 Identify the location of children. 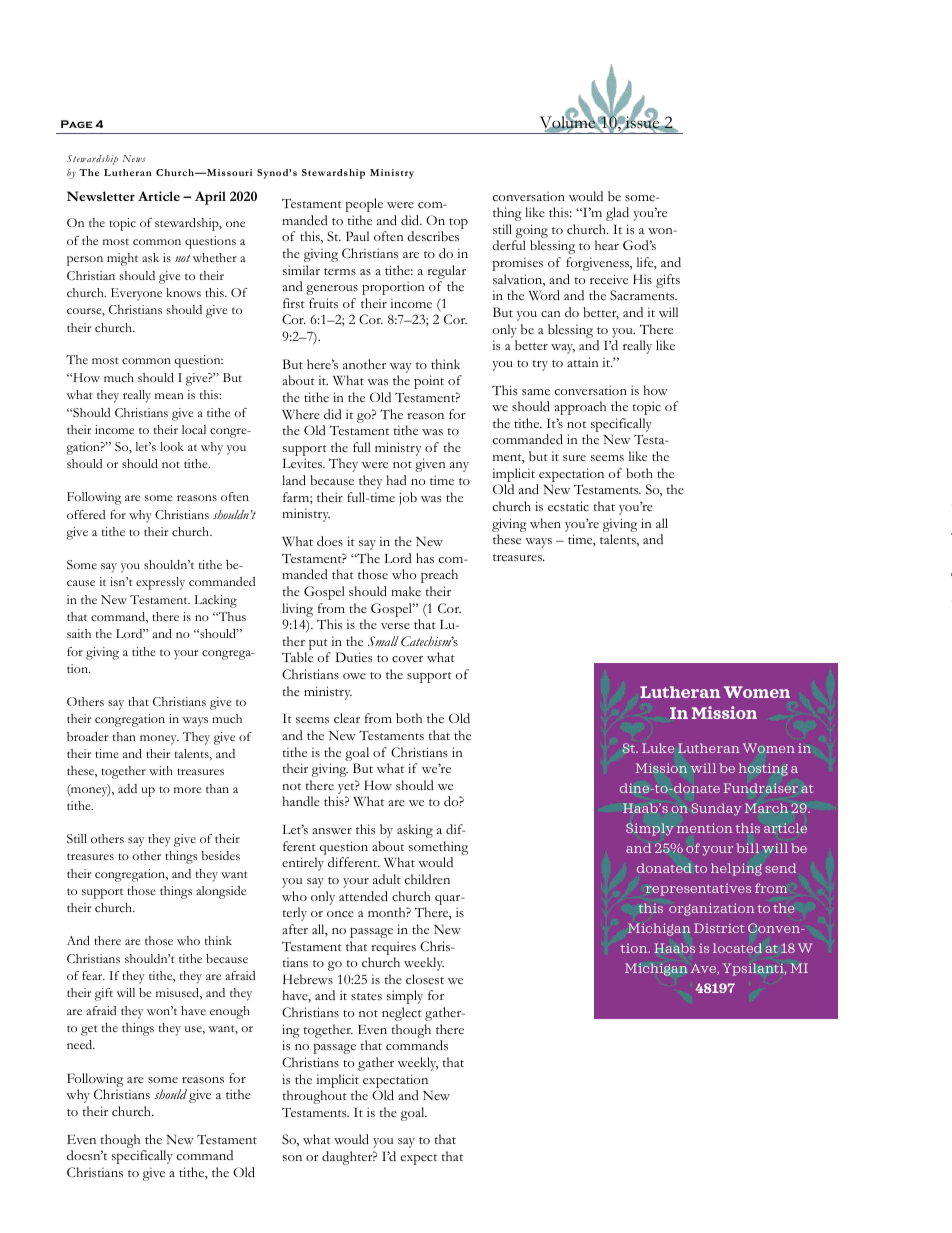
(427, 879).
